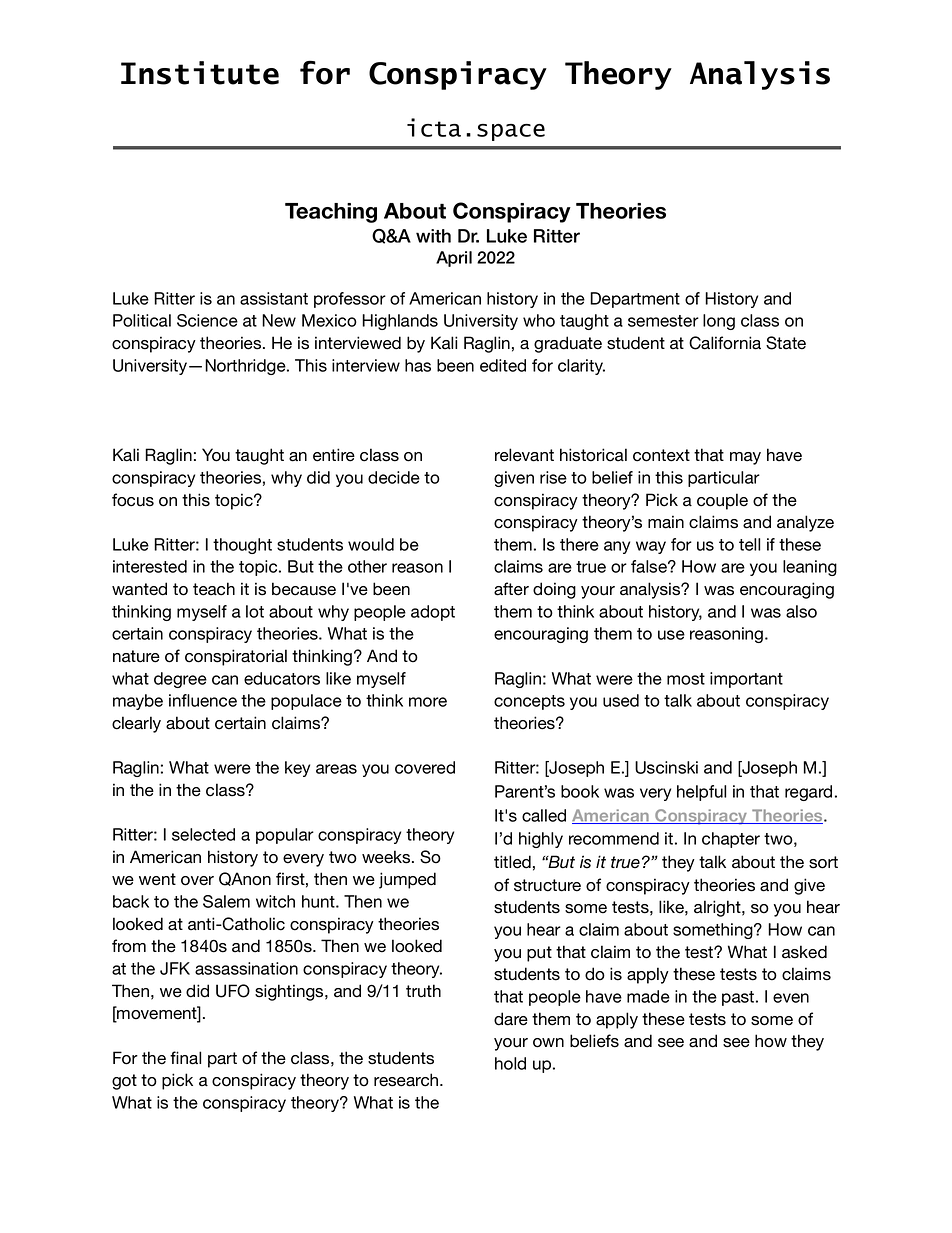  I want to click on with, so click(433, 236).
